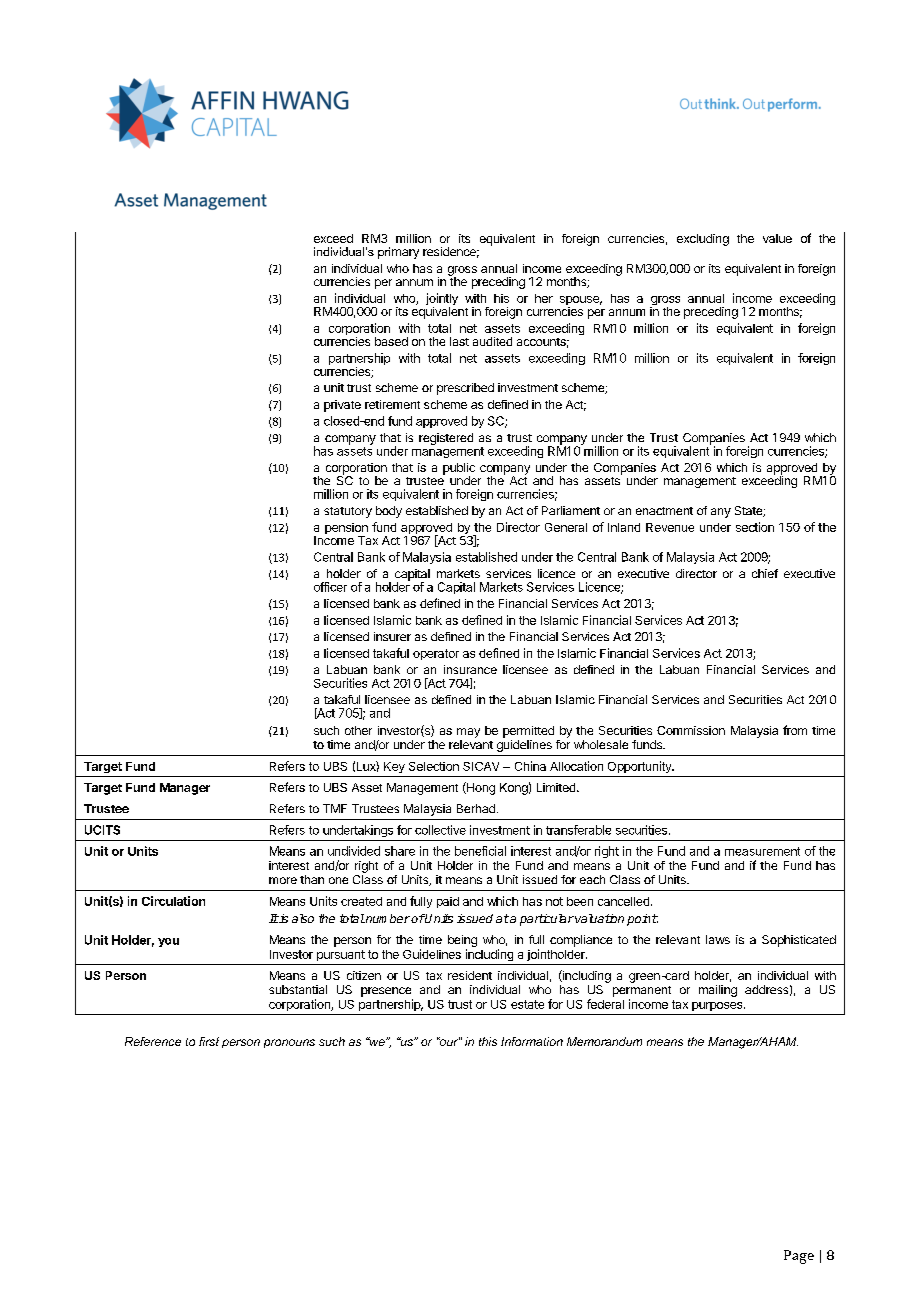 The width and height of the document is (924, 1309). Describe the element at coordinates (459, 470) in the document. I see `public` at that location.
